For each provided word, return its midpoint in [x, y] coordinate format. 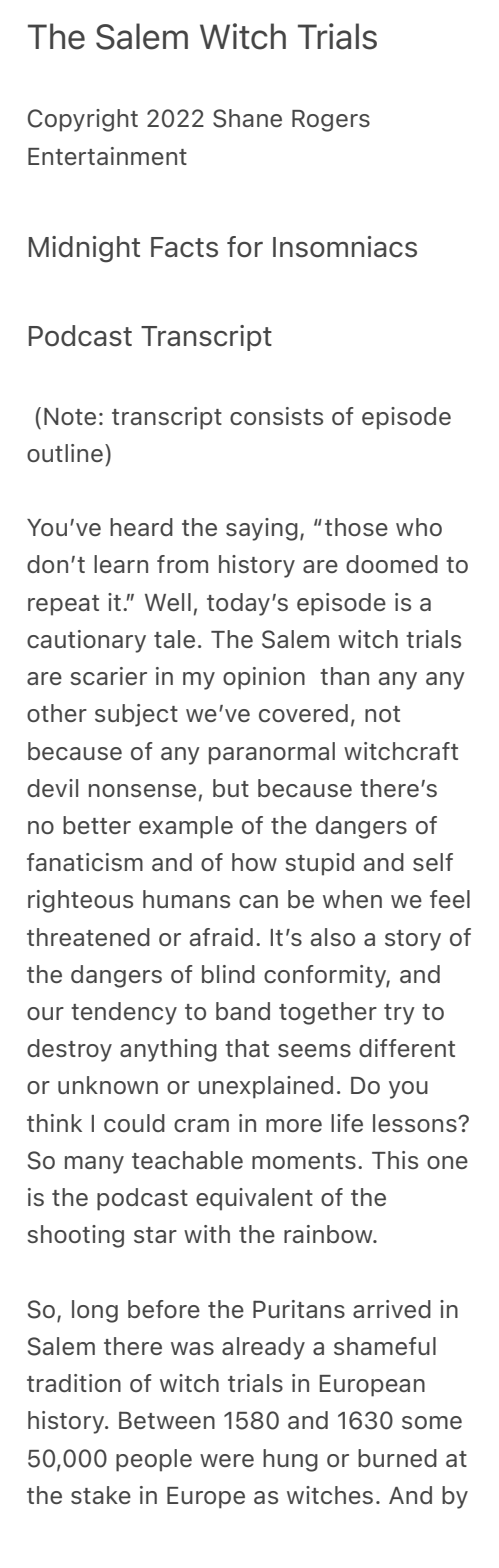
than [344, 676]
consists [276, 416]
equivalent [254, 1199]
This [395, 1160]
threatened [88, 937]
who [419, 527]
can [258, 901]
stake [101, 1495]
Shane [247, 118]
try [399, 1014]
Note [70, 416]
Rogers [331, 121]
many [94, 1165]
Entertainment [107, 156]
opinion [264, 678]
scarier [108, 676]
